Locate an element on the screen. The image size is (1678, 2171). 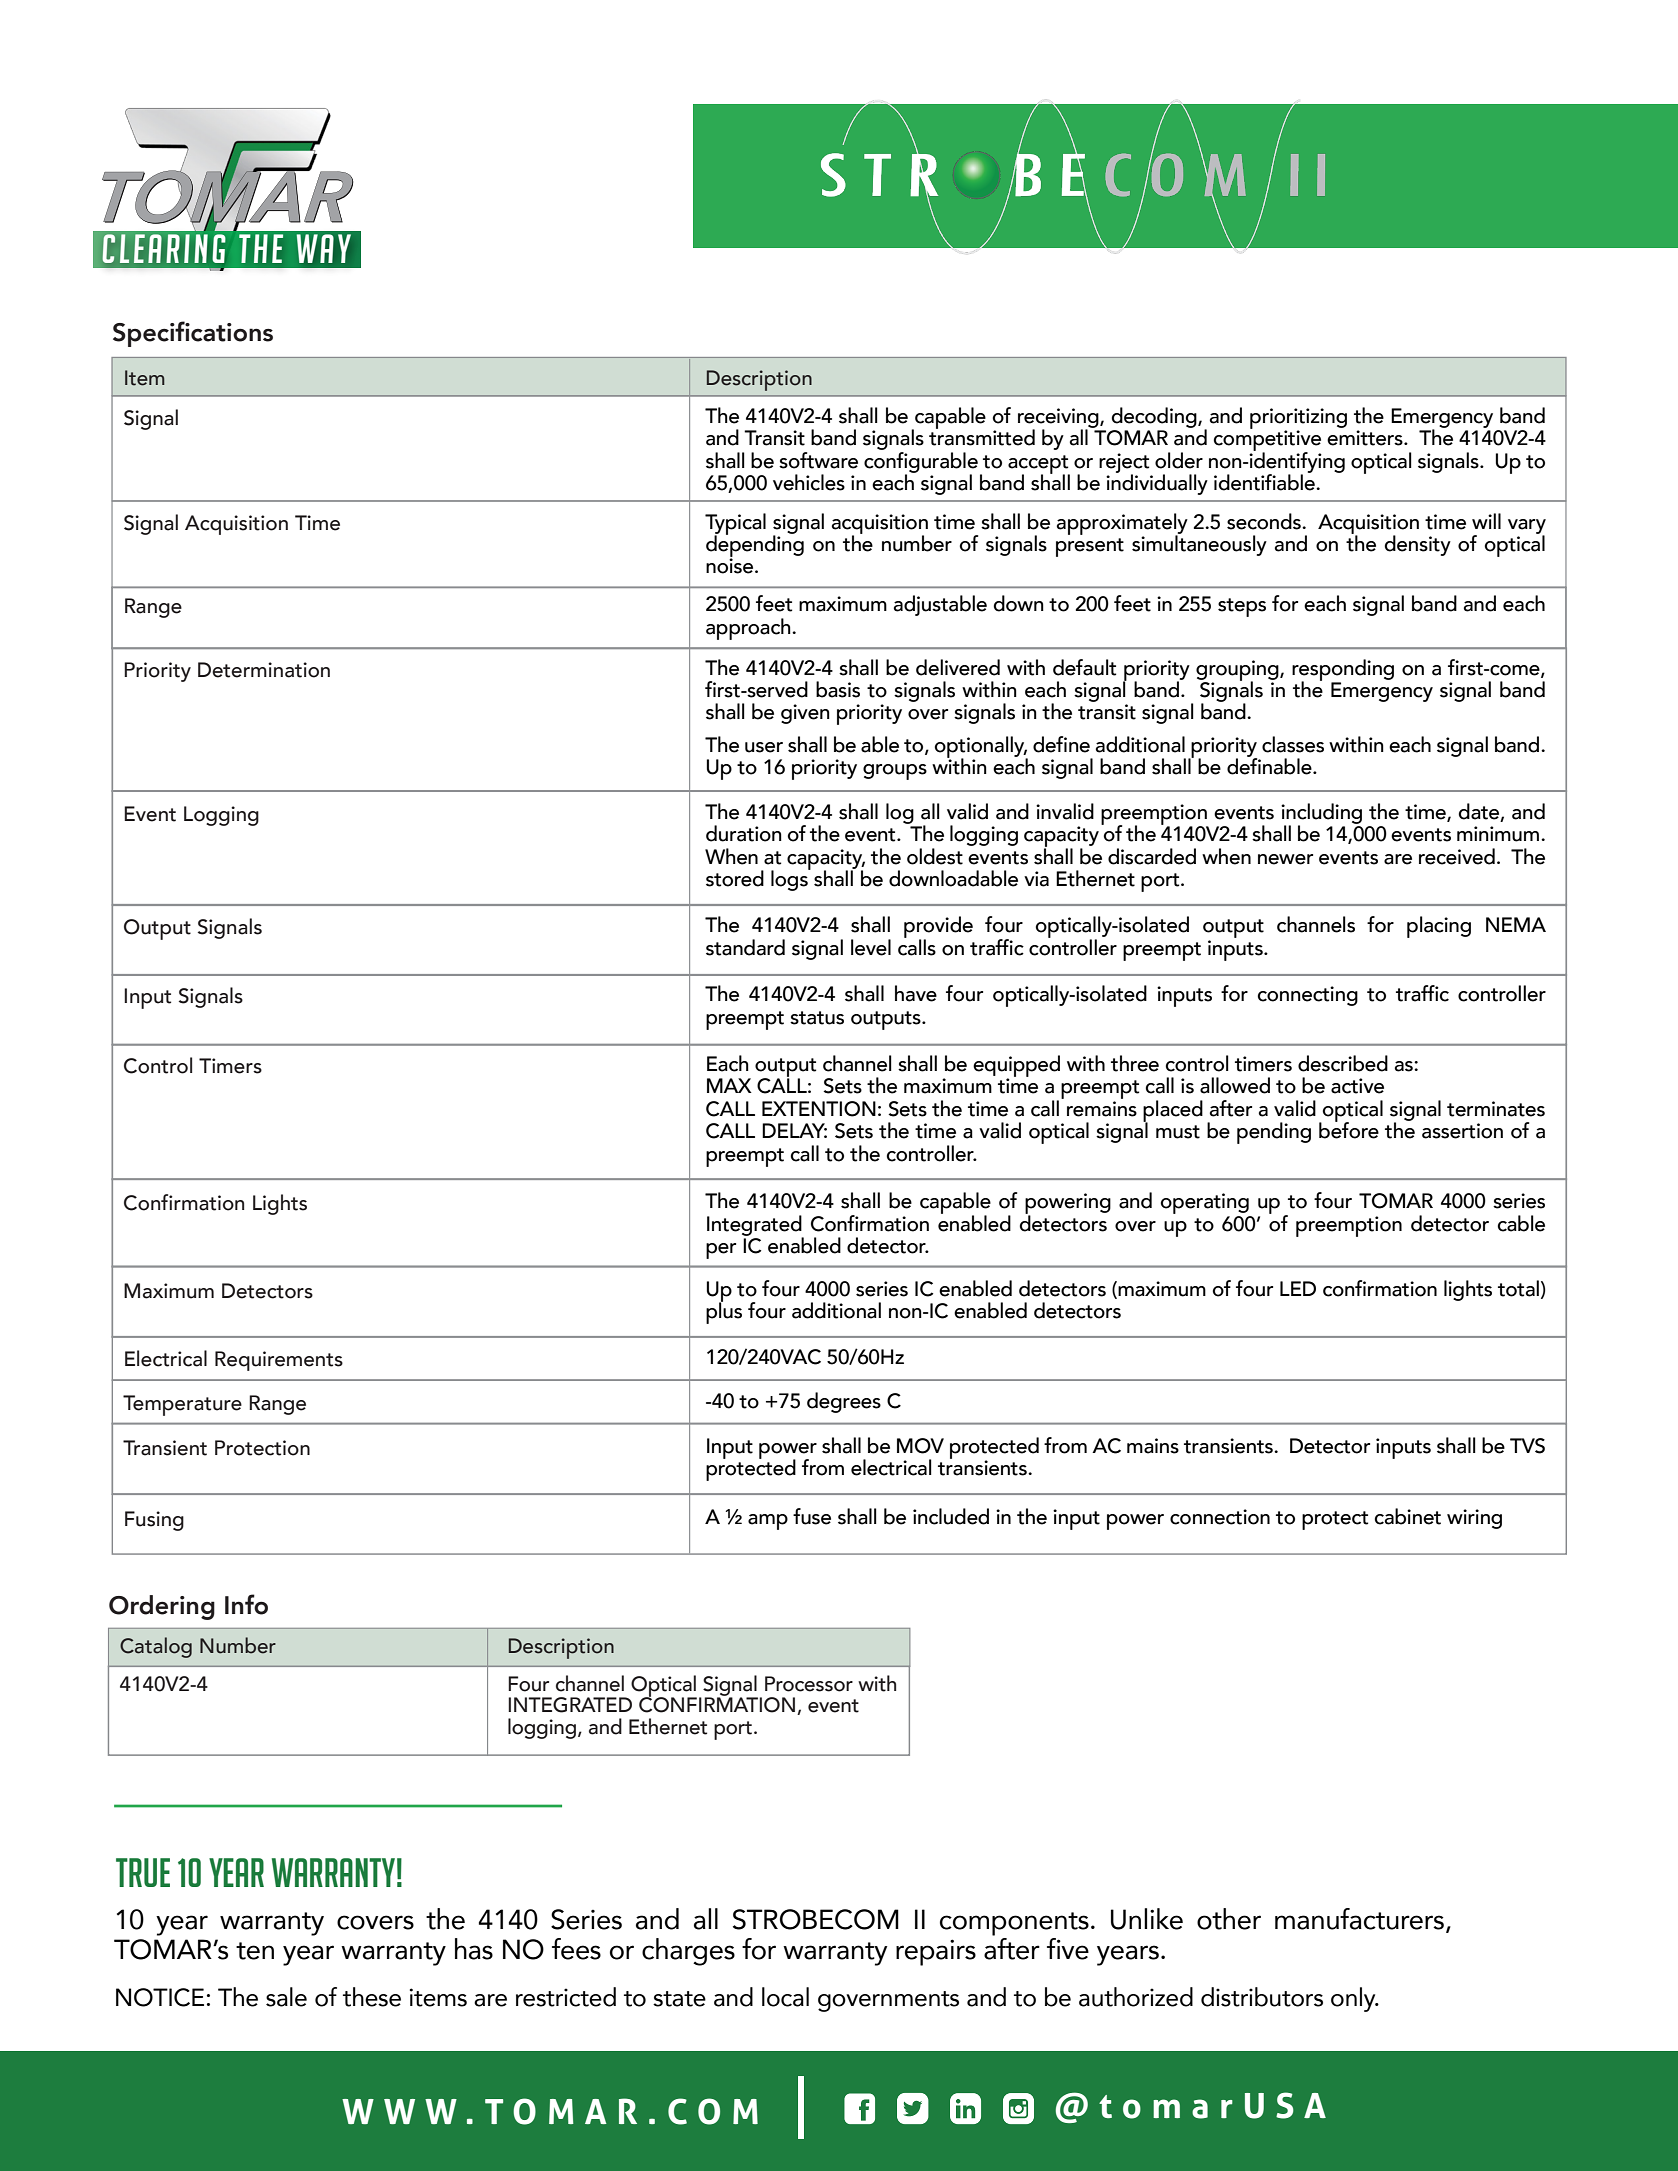
before is located at coordinates (1349, 1129).
